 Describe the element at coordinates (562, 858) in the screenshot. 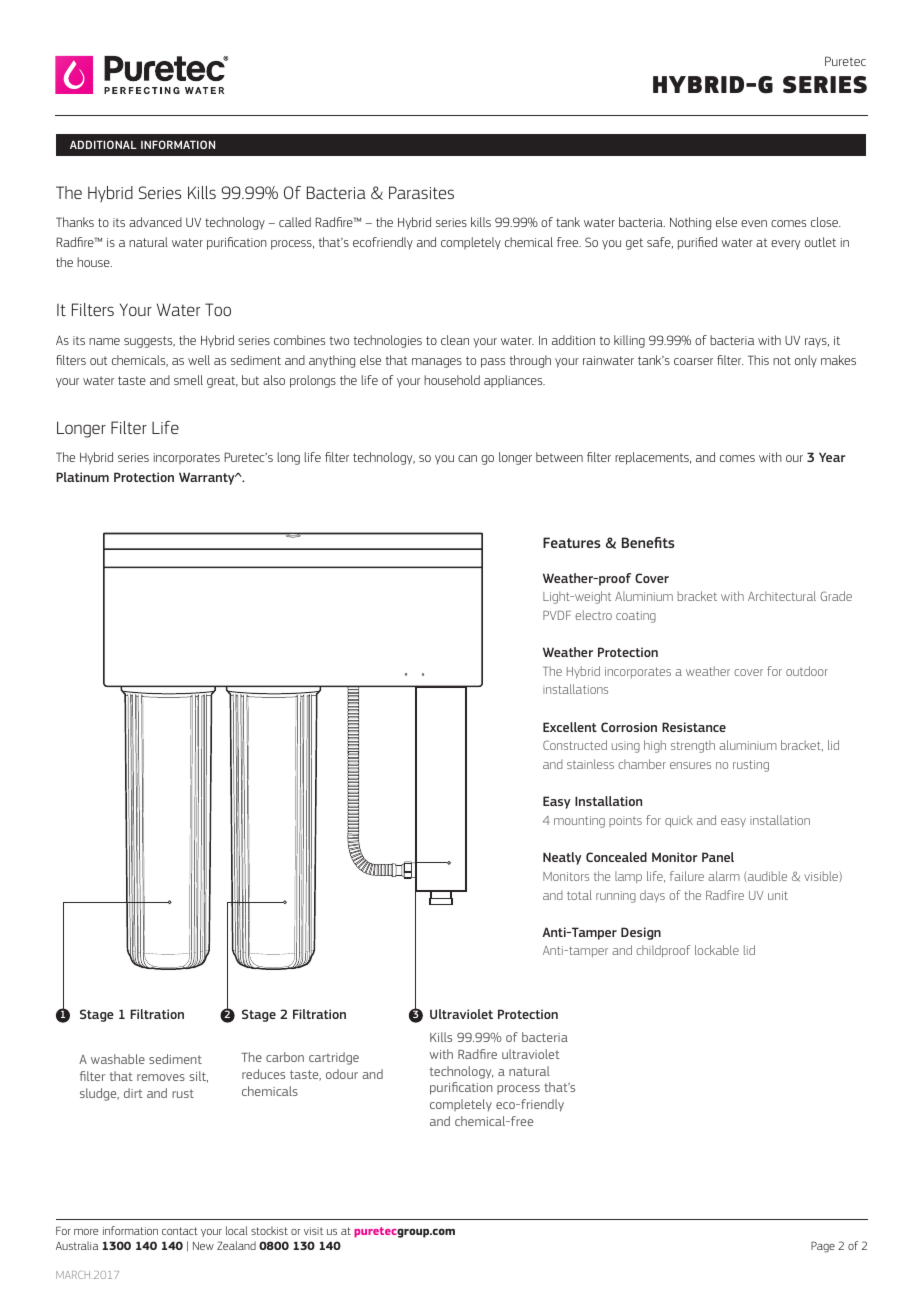

I see `Neatly` at that location.
